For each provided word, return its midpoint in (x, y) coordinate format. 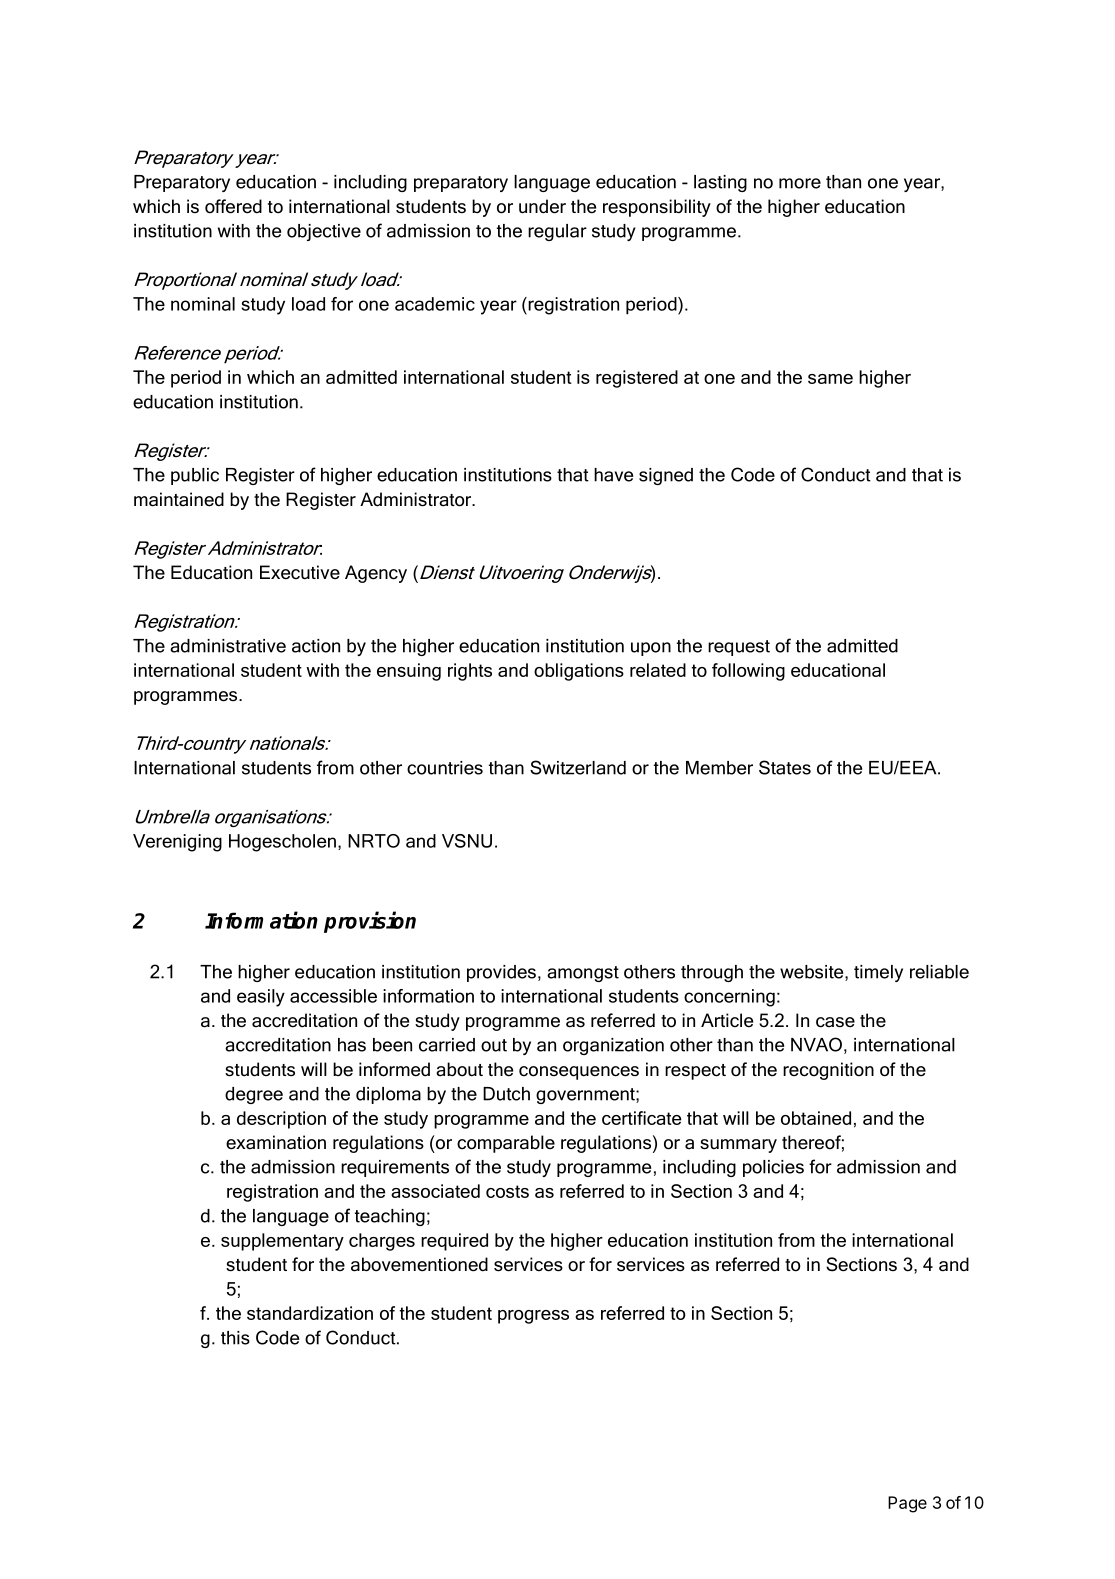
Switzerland (578, 767)
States (785, 767)
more (800, 183)
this (235, 1338)
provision (370, 922)
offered (233, 206)
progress (533, 1317)
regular (557, 232)
